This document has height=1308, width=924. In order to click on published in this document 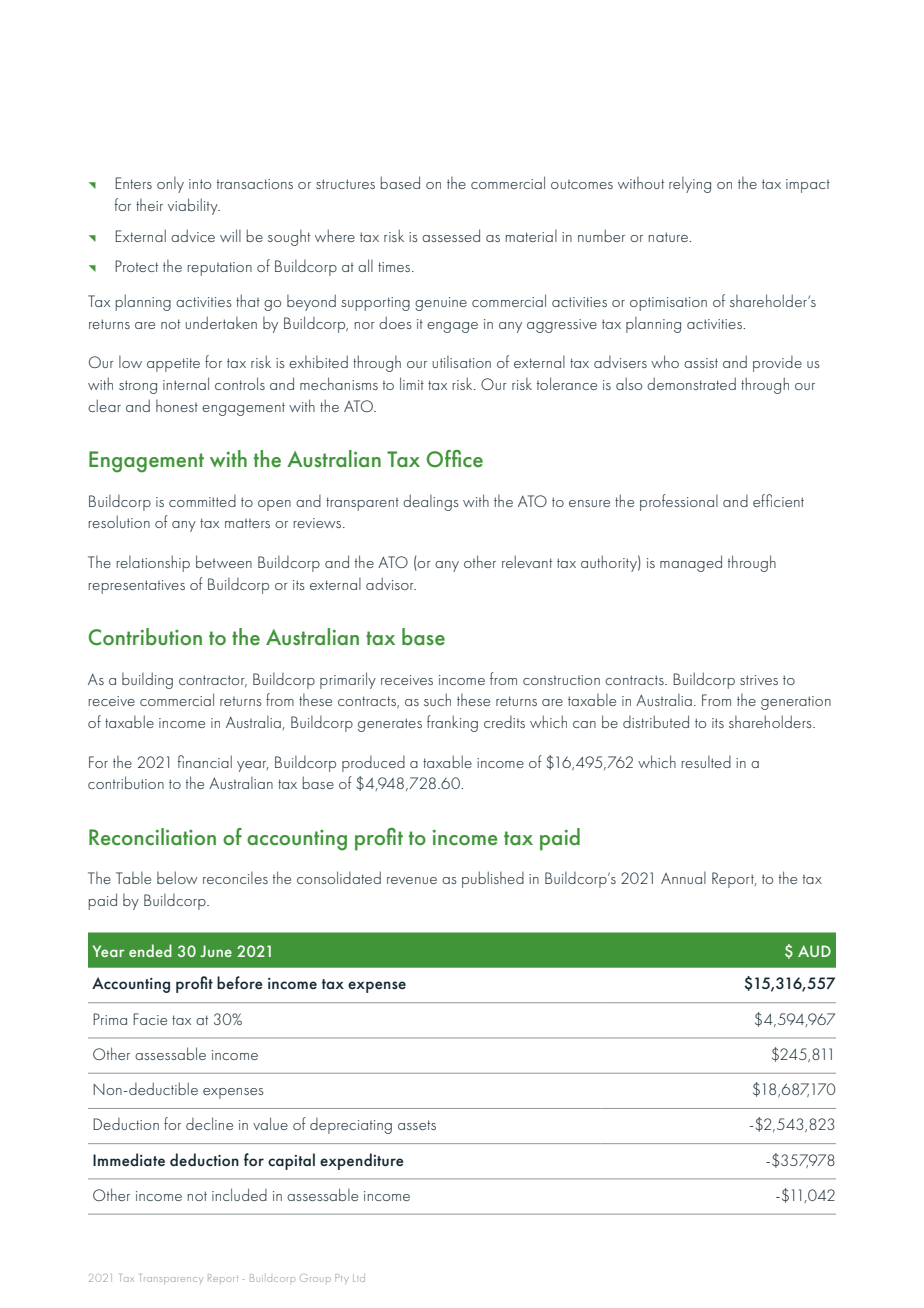, I will do `click(493, 879)`.
